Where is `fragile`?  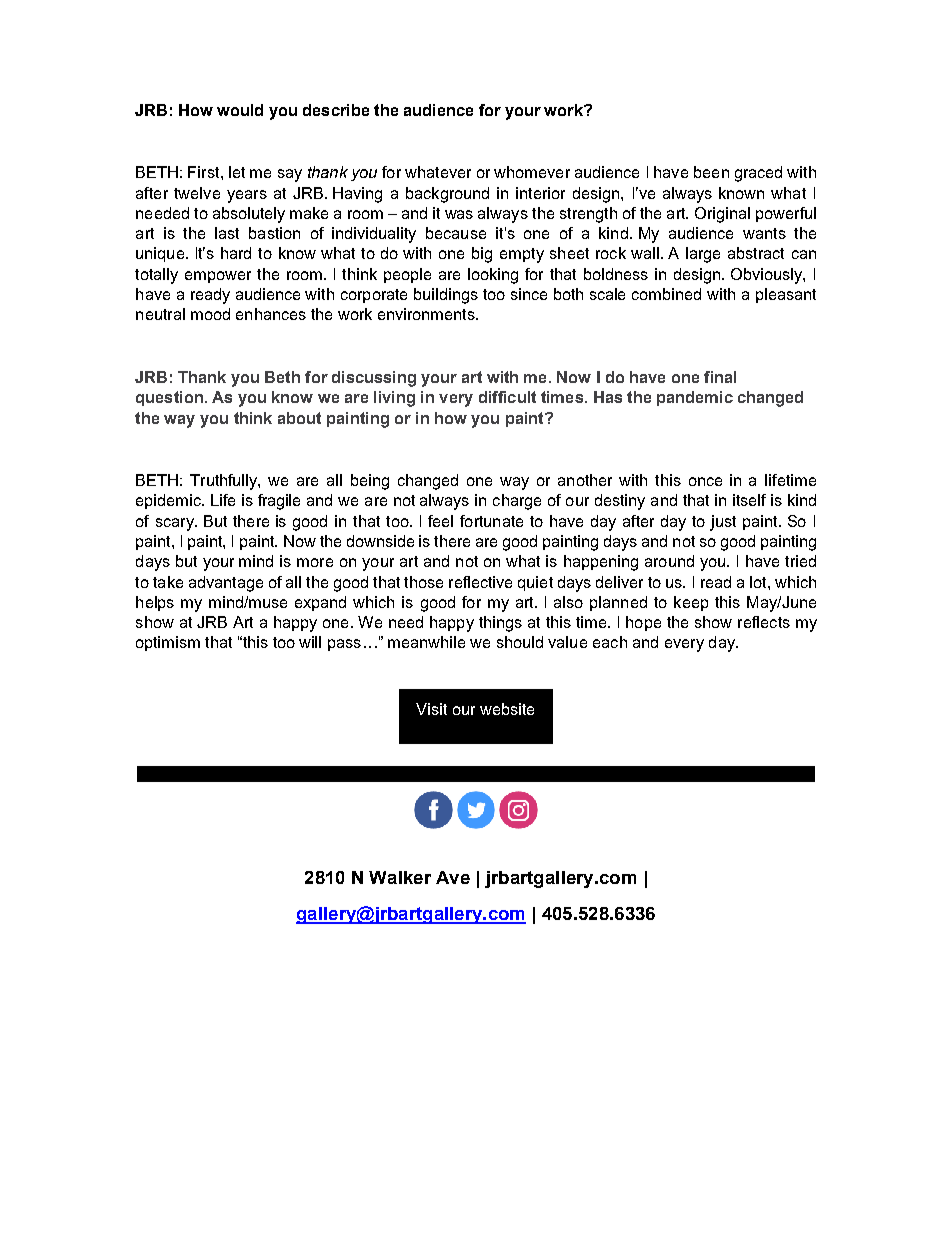
fragile is located at coordinates (279, 502).
